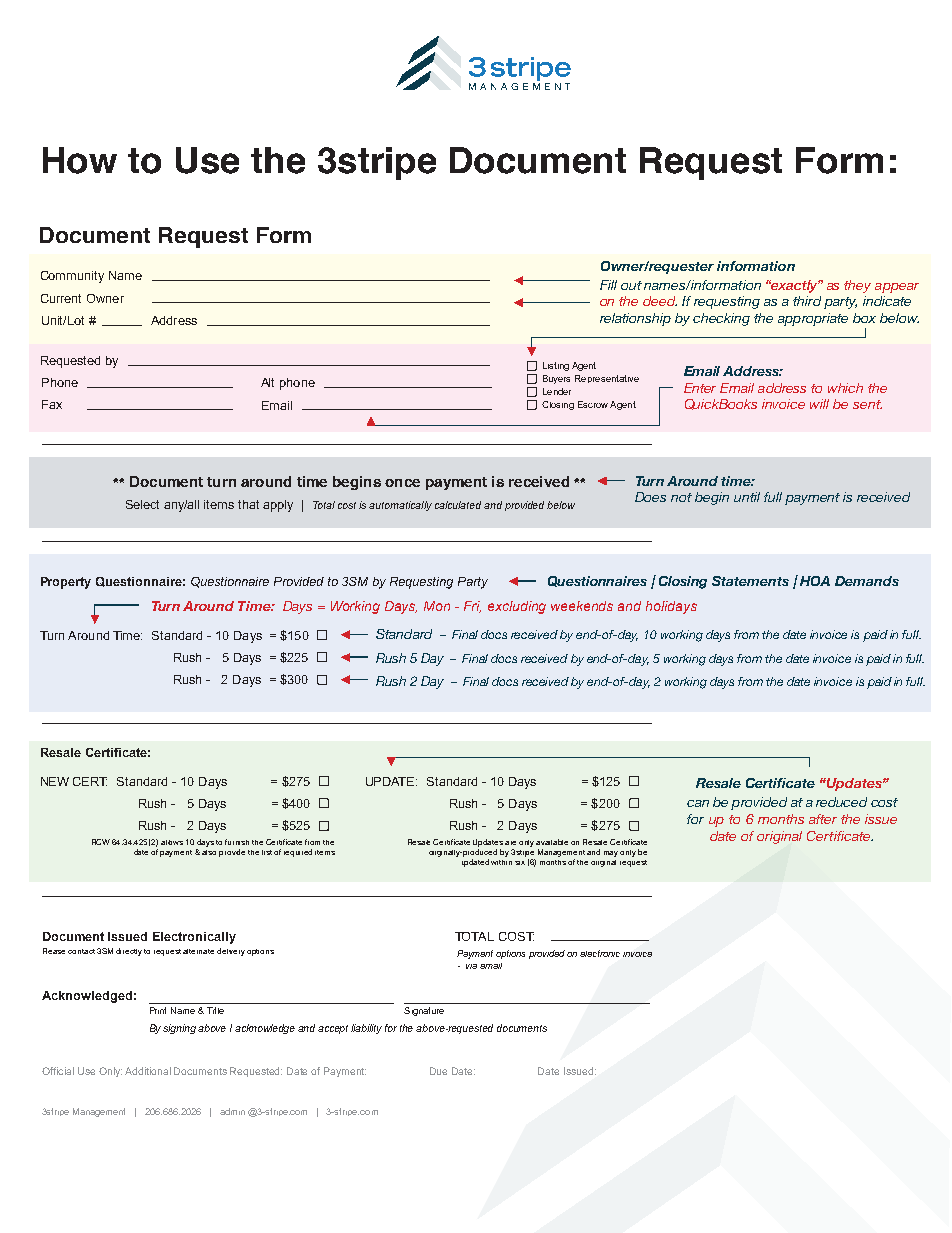 The image size is (952, 1233). What do you see at coordinates (80, 160) in the screenshot?
I see `How` at bounding box center [80, 160].
